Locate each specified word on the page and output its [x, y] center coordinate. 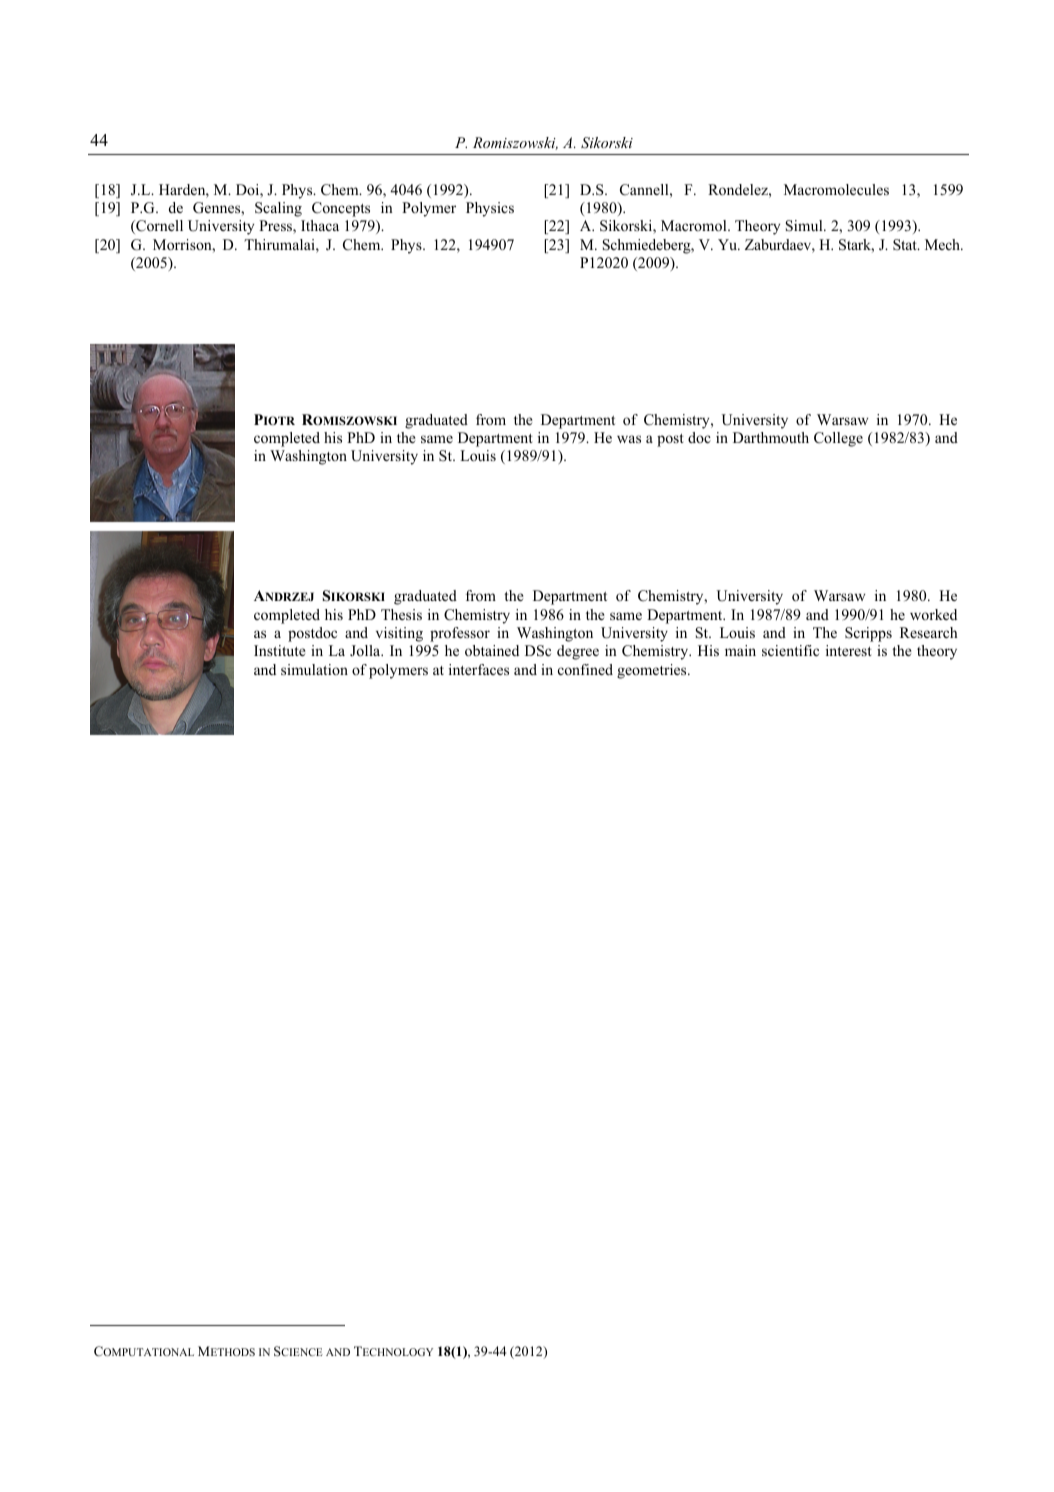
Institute [279, 650]
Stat [906, 245]
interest [849, 650]
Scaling [278, 209]
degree [578, 652]
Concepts [341, 209]
